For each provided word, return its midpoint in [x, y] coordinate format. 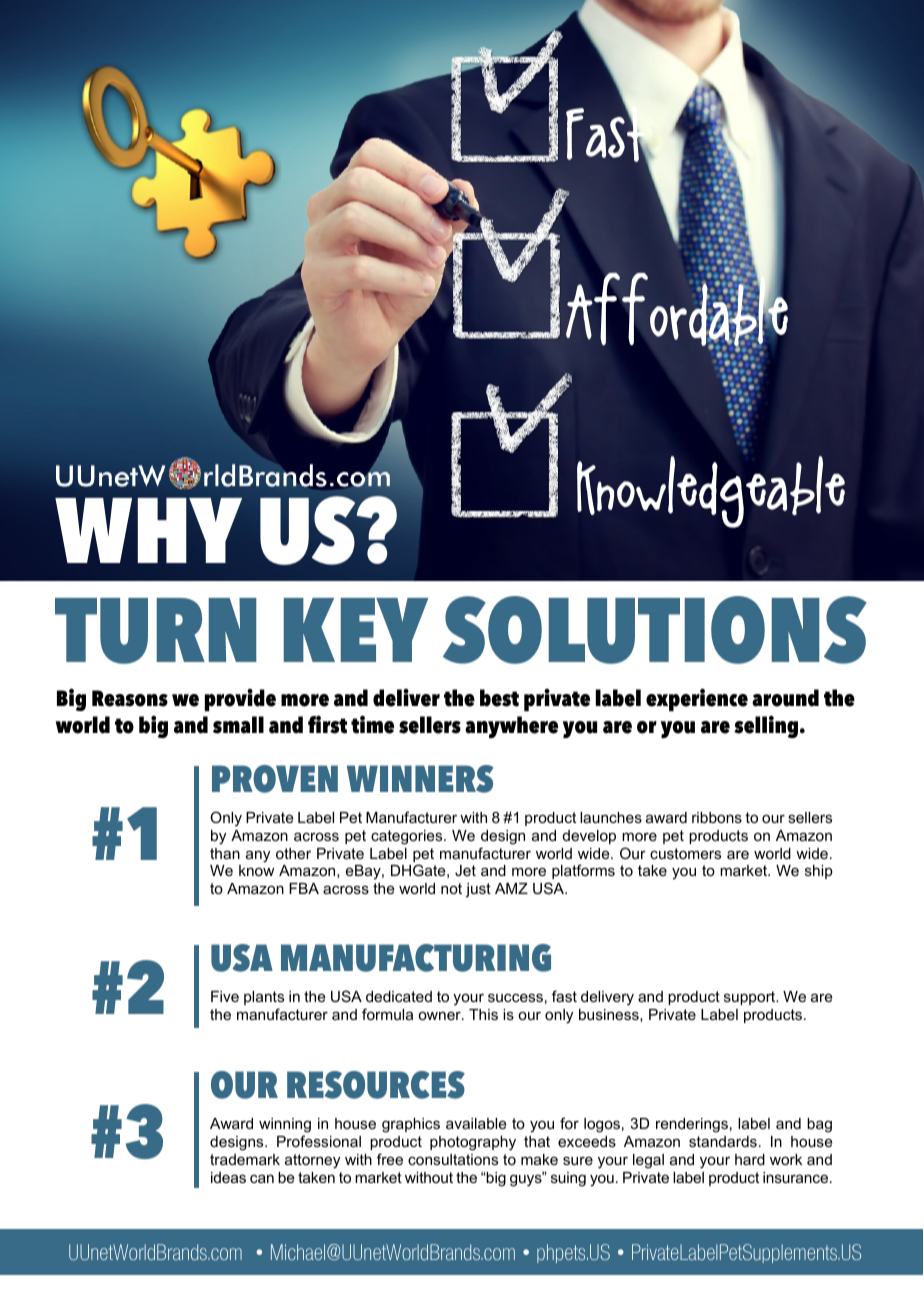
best [499, 698]
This [483, 1014]
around [785, 698]
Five [225, 996]
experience [697, 700]
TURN [156, 631]
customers [685, 853]
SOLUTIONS [655, 630]
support [751, 998]
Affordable [677, 310]
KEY [356, 630]
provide [240, 700]
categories [408, 837]
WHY [148, 530]
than [225, 853]
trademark [245, 1159]
